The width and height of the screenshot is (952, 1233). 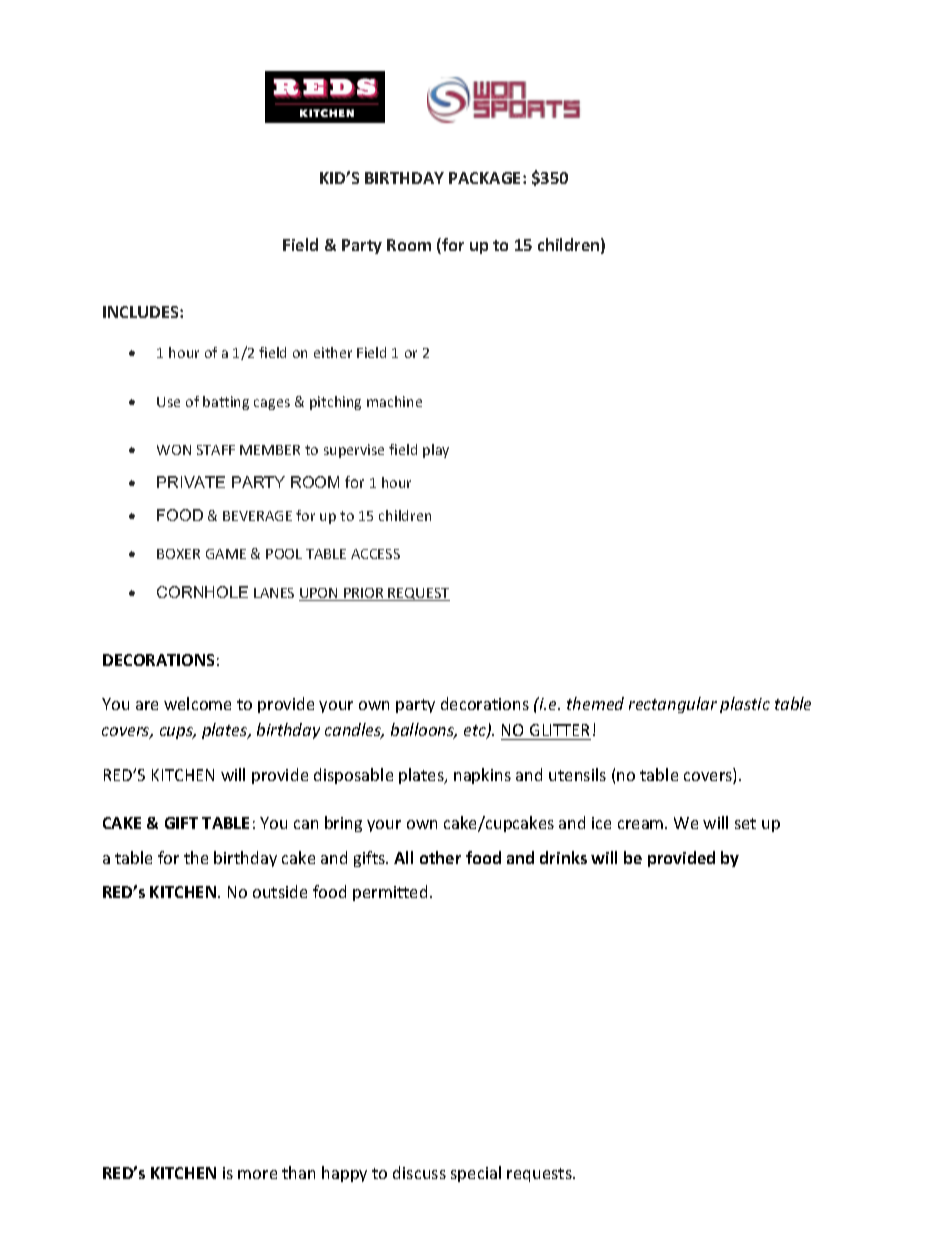 What do you see at coordinates (257, 1174) in the screenshot?
I see `more` at bounding box center [257, 1174].
